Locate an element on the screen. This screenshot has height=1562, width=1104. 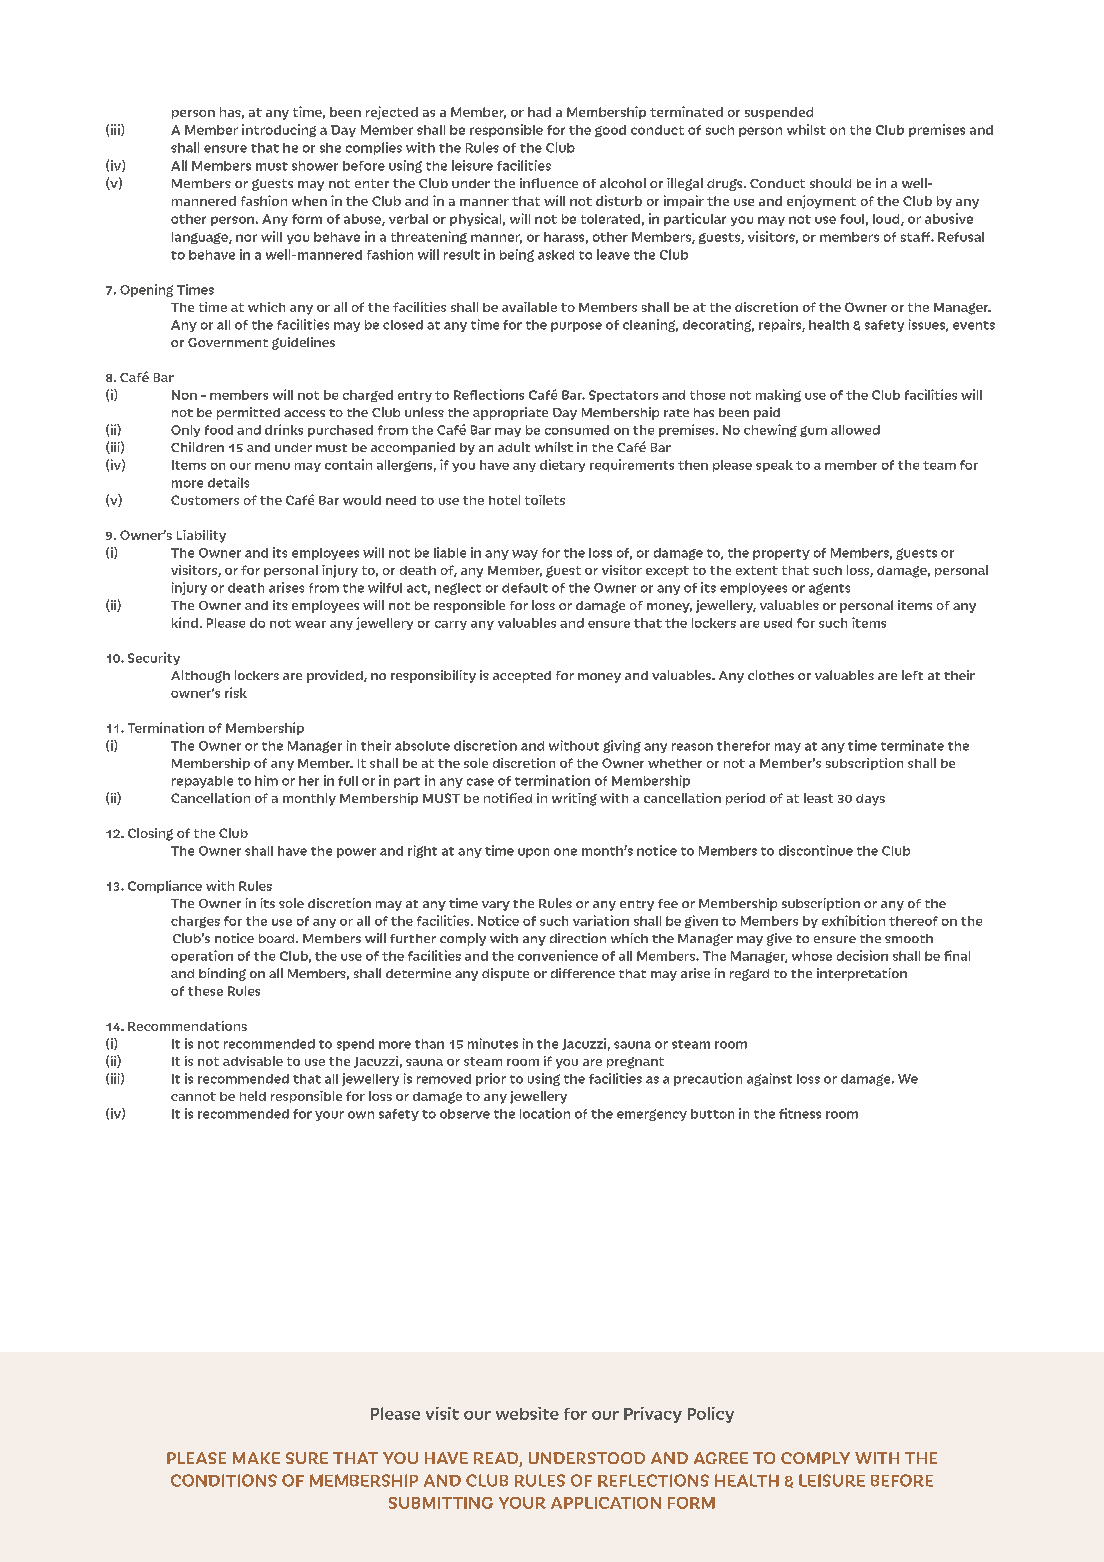
MAKE is located at coordinates (256, 1458).
